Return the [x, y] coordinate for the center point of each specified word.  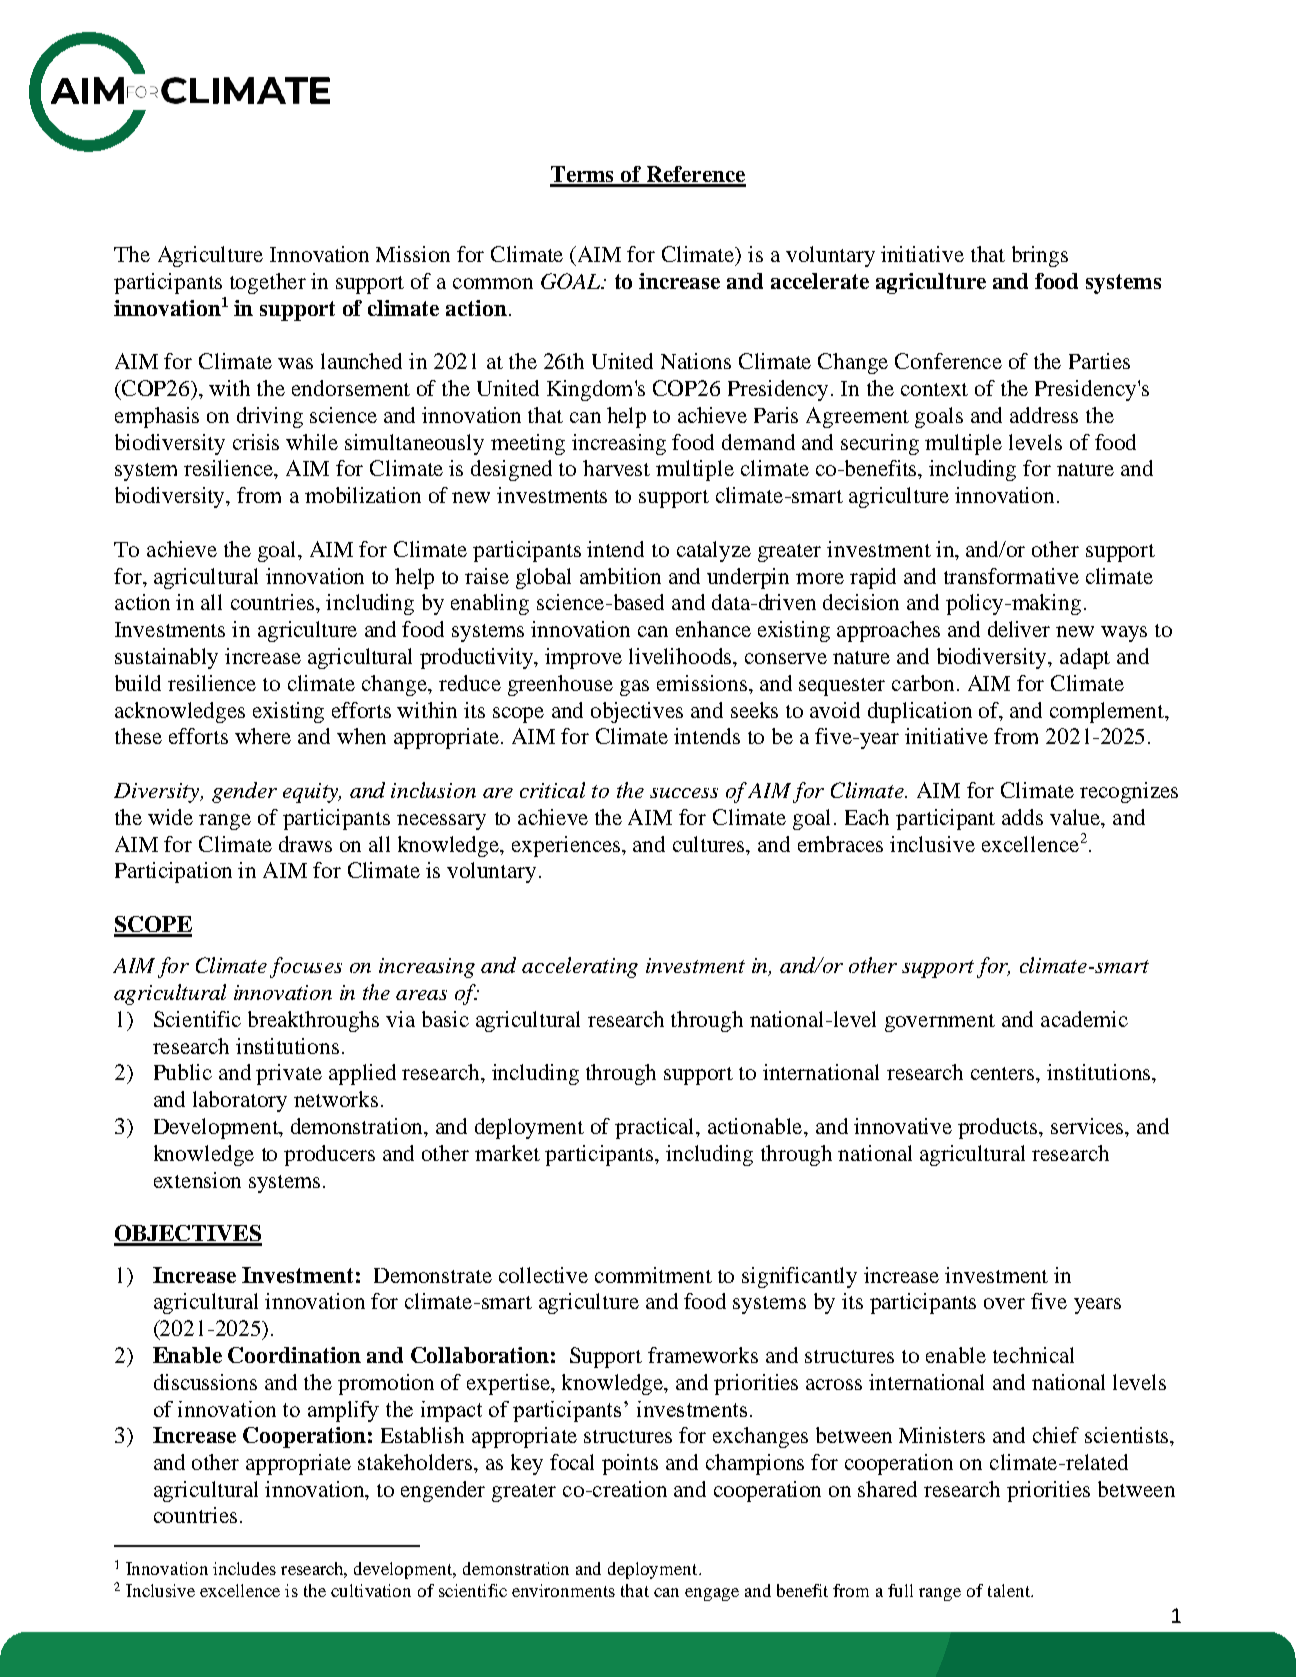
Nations [696, 361]
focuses [306, 967]
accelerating [580, 967]
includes [244, 1568]
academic [1084, 1019]
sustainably [166, 658]
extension [197, 1180]
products [999, 1128]
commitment [653, 1275]
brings [1040, 256]
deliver [1019, 629]
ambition [620, 576]
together [268, 283]
